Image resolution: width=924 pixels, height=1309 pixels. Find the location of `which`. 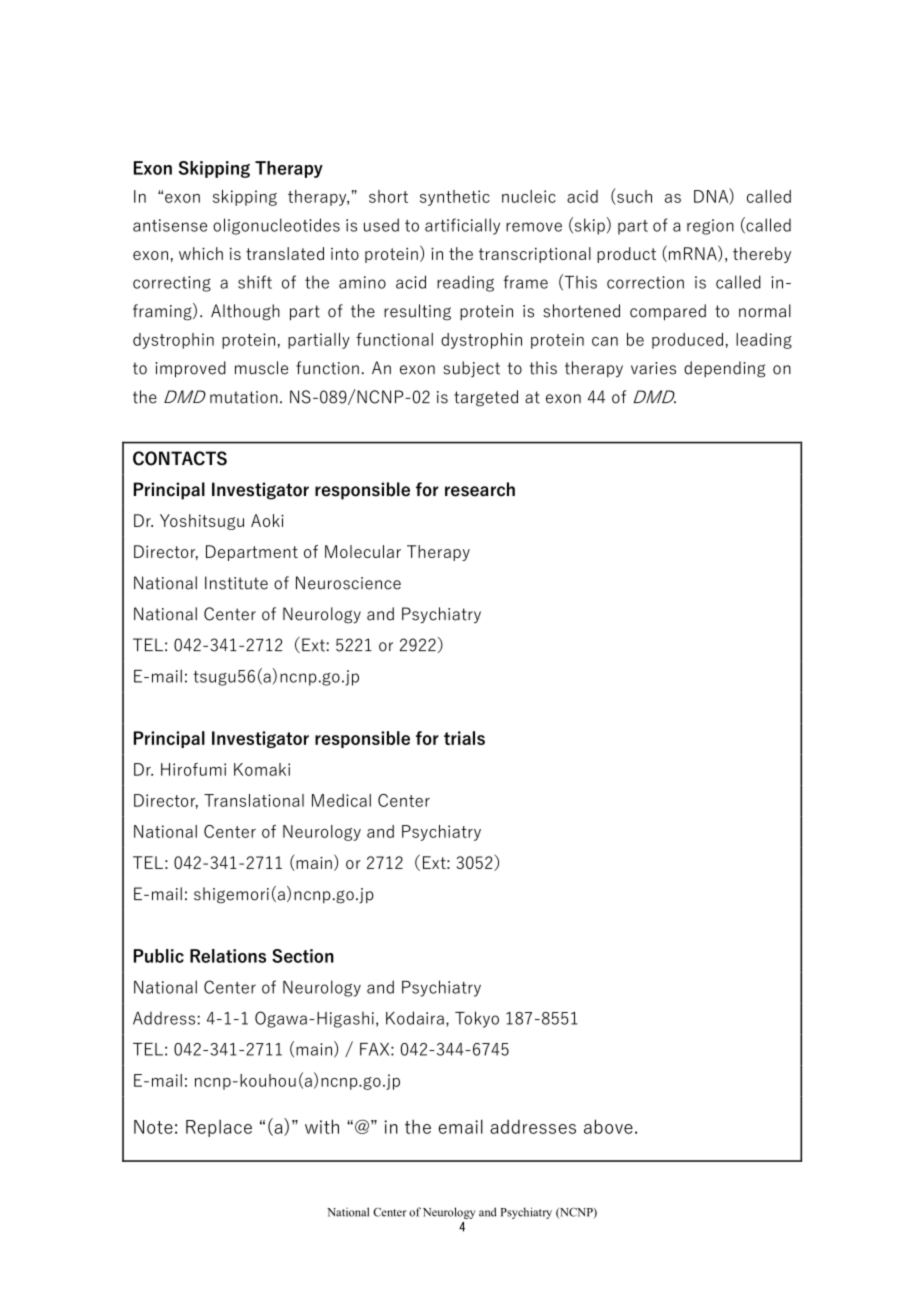

which is located at coordinates (201, 253).
